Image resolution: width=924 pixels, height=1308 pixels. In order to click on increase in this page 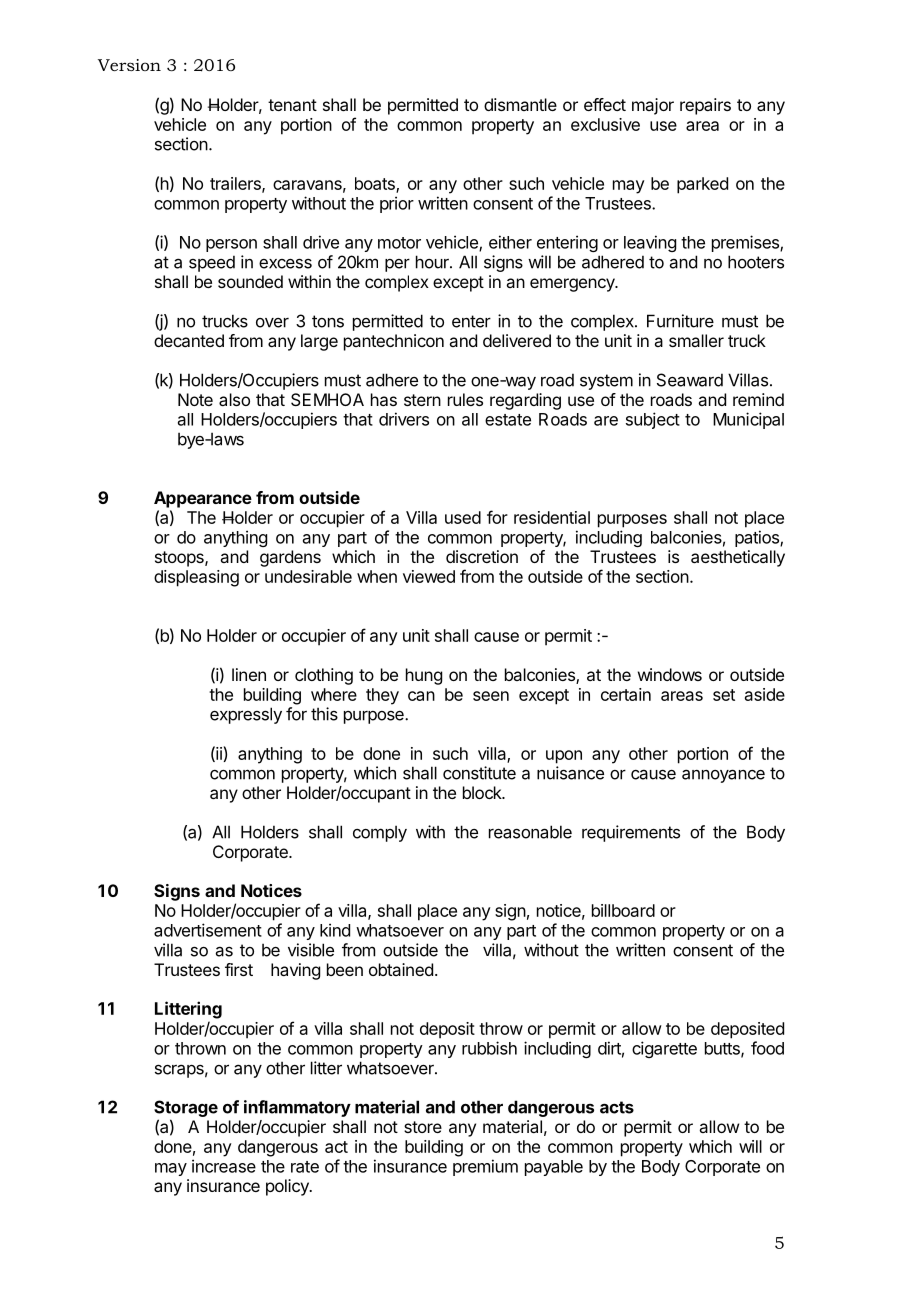, I will do `click(224, 1166)`.
